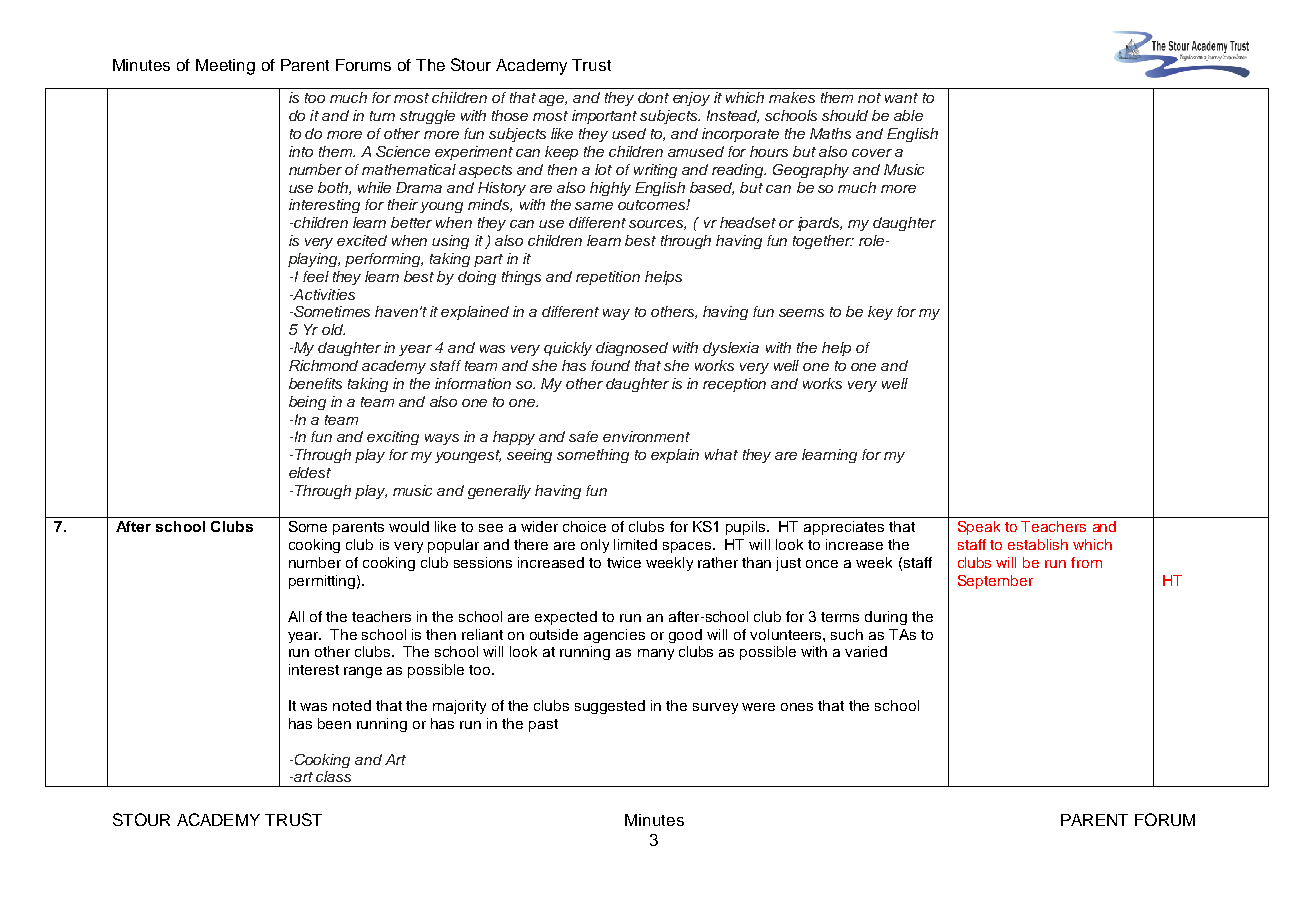  Describe the element at coordinates (608, 278) in the image. I see `repetition` at that location.
